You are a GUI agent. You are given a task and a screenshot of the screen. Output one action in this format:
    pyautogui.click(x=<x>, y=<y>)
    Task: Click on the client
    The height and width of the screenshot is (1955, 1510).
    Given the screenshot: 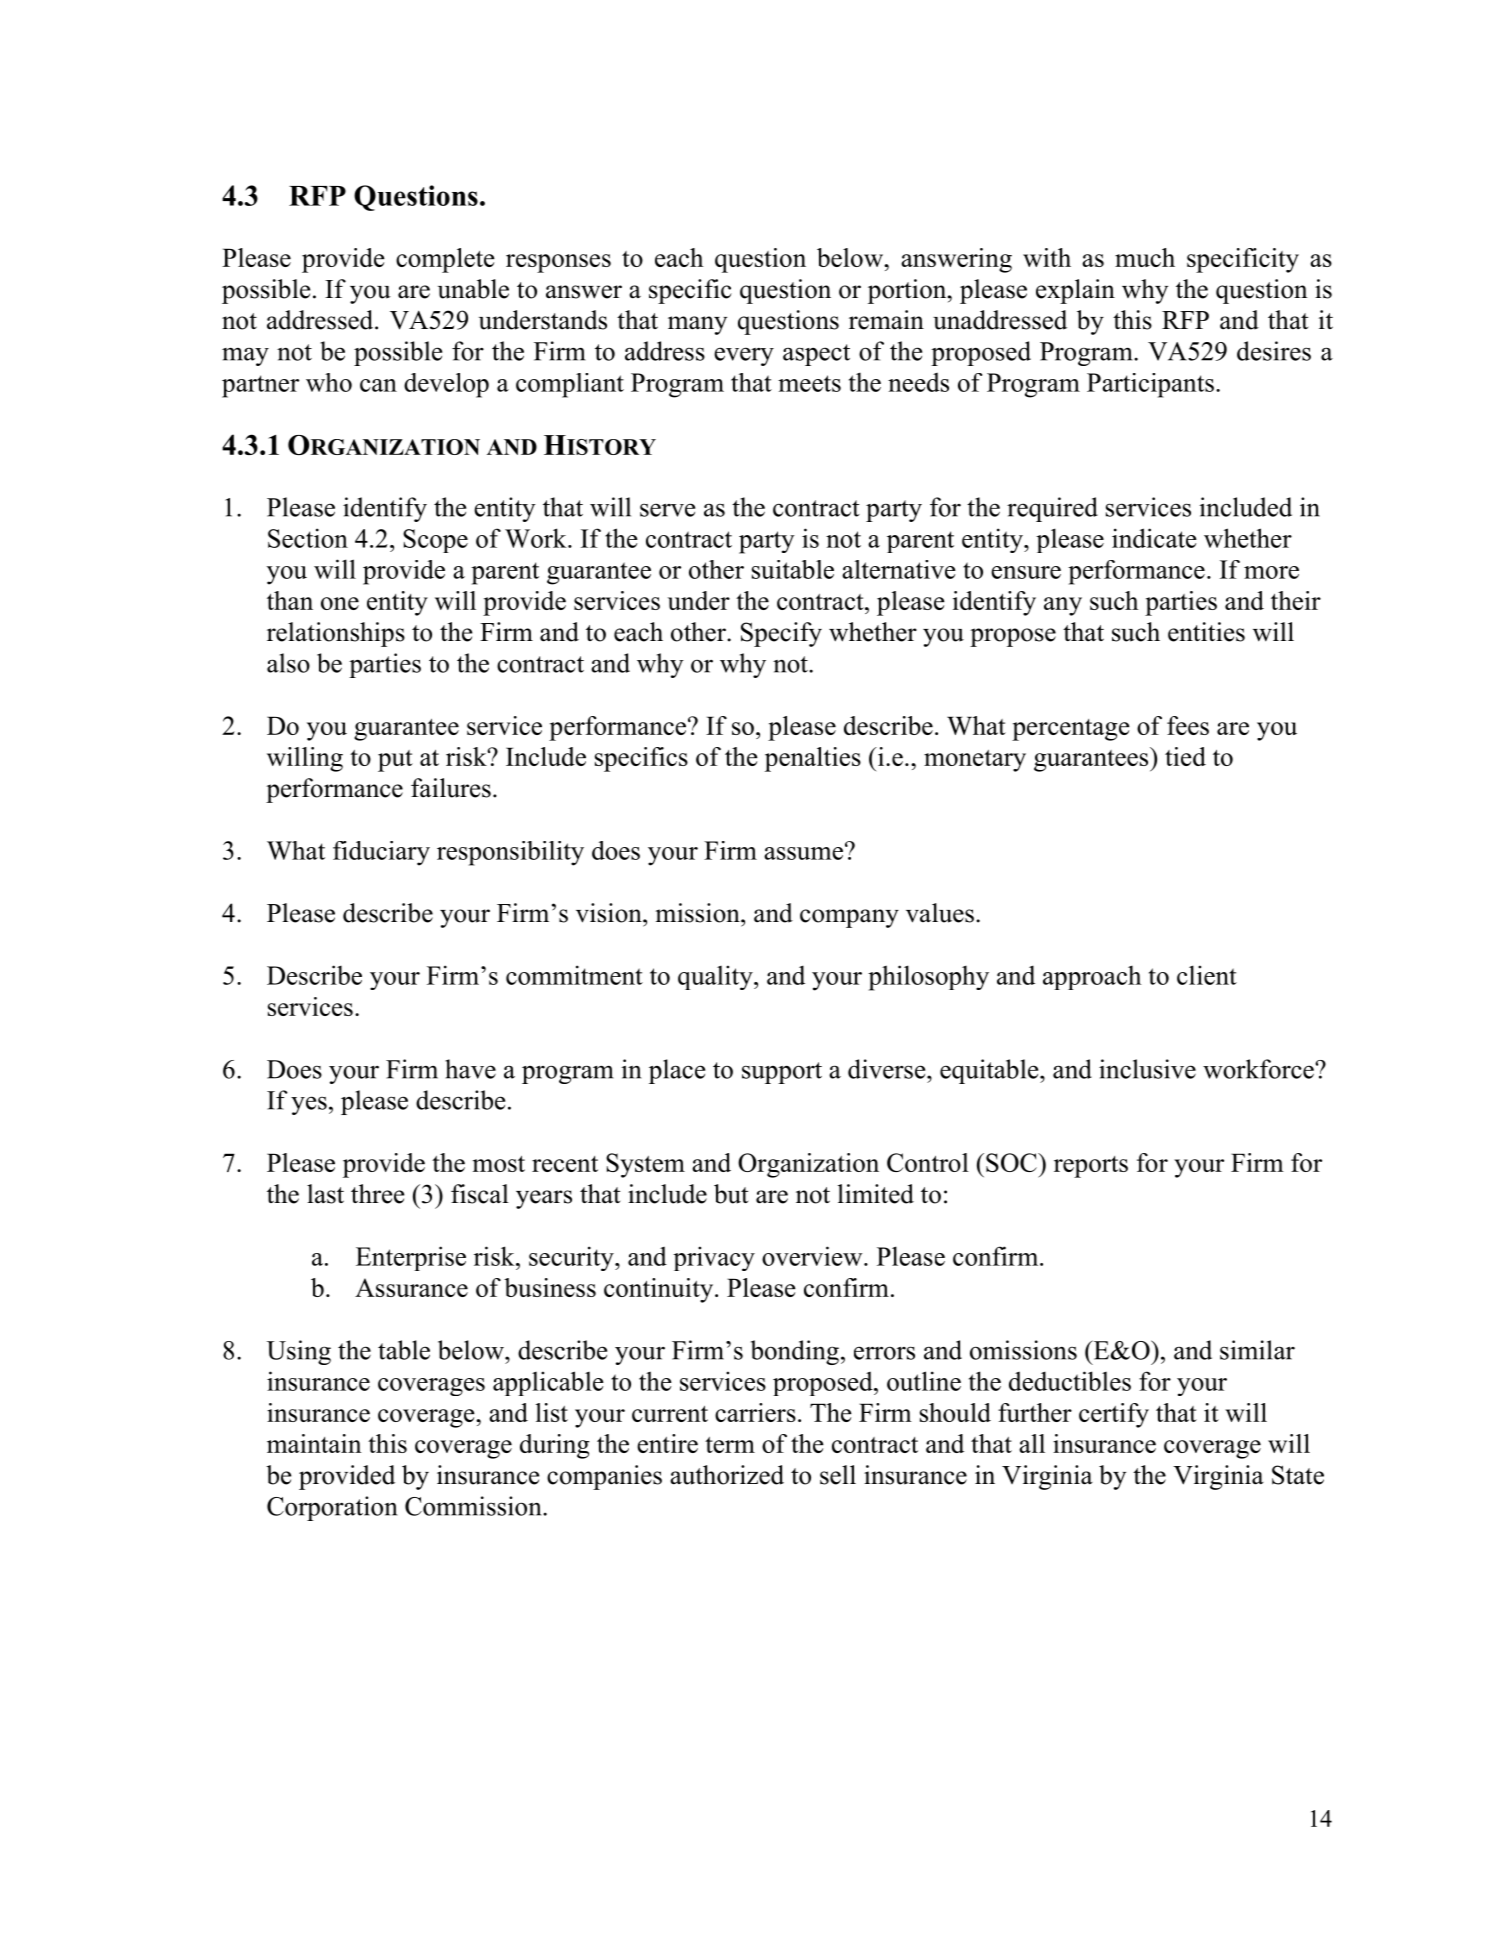 What is the action you would take?
    pyautogui.click(x=1207, y=975)
